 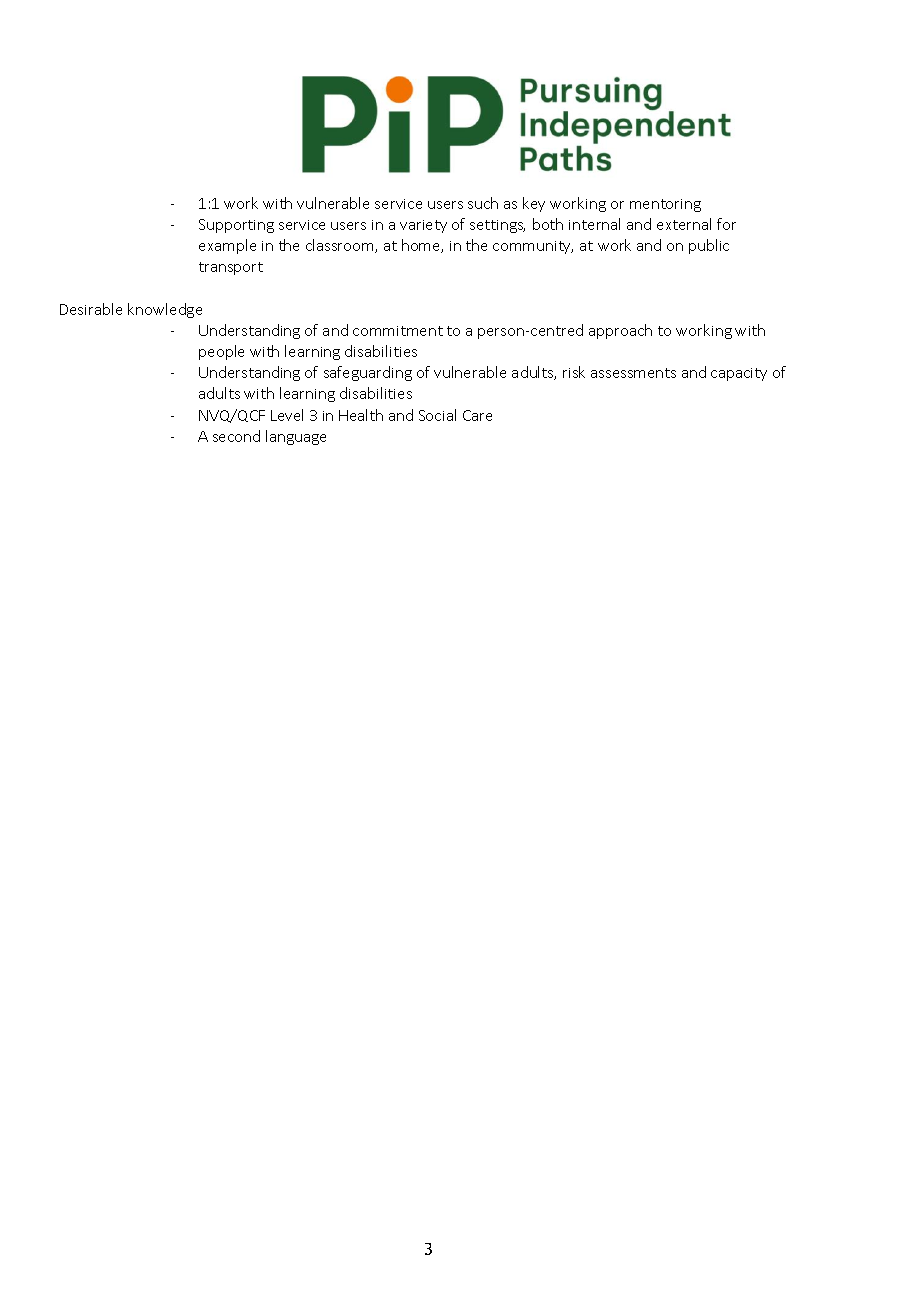 I want to click on assessments, so click(x=633, y=373).
